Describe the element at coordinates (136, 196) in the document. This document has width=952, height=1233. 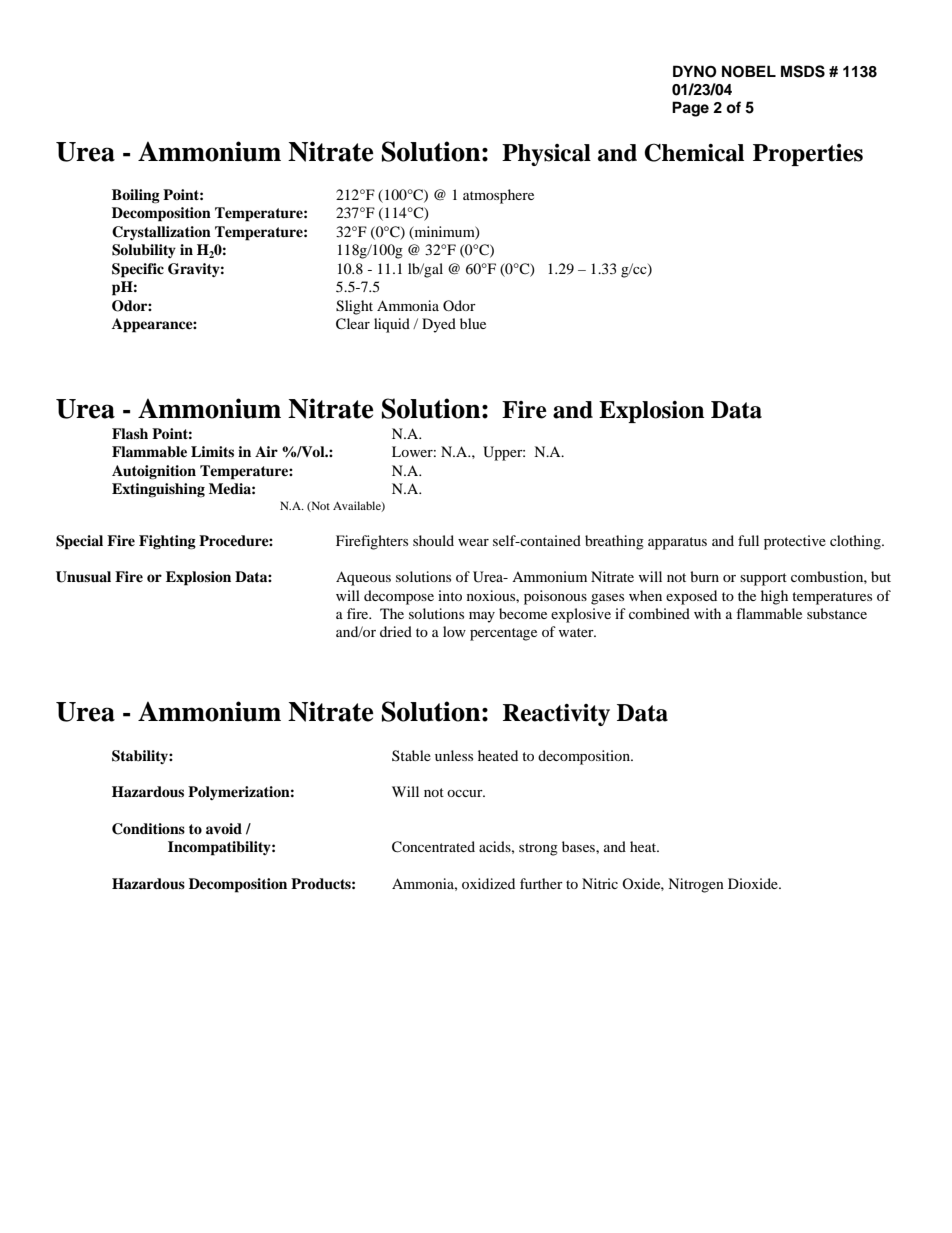
I see `Boiling` at that location.
